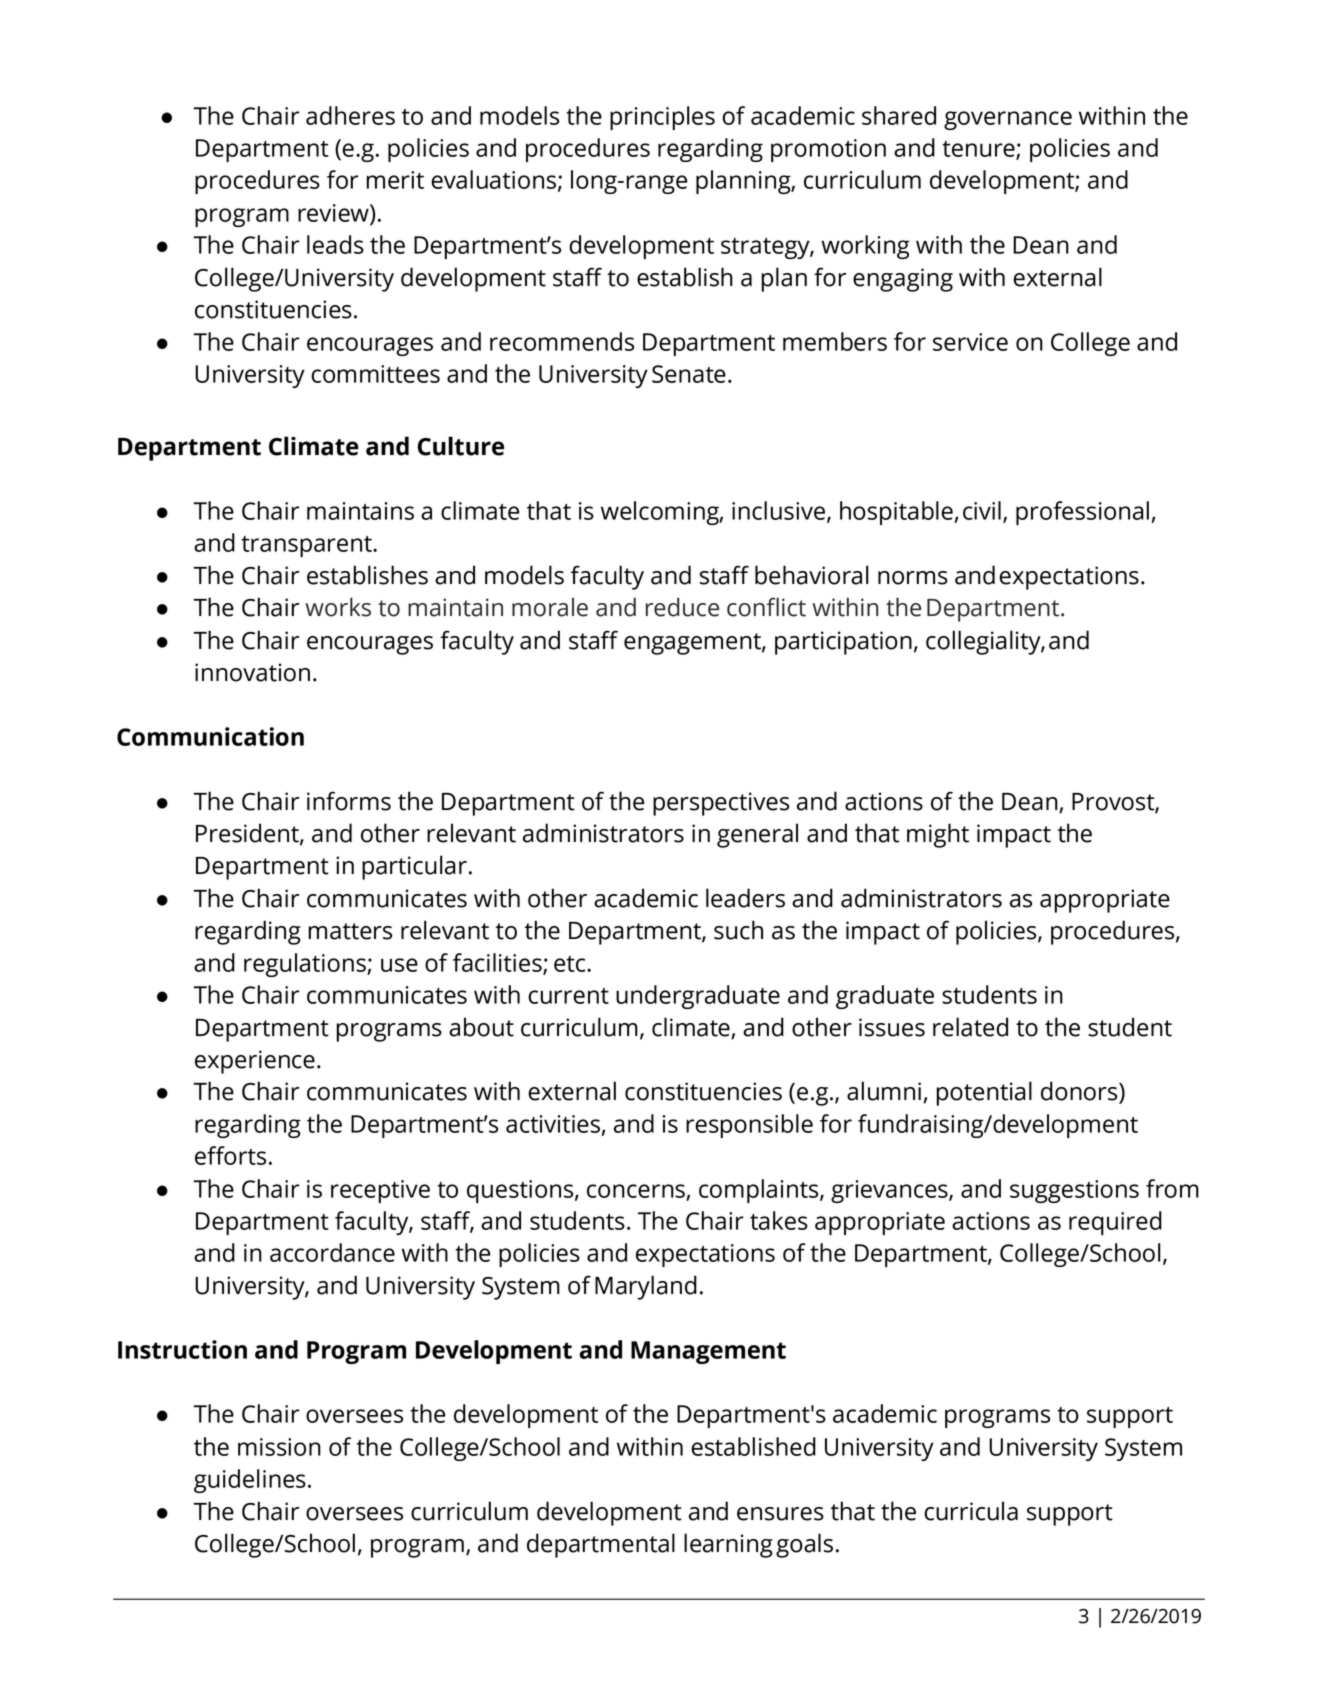  Describe the element at coordinates (1080, 1092) in the screenshot. I see `donors` at that location.
